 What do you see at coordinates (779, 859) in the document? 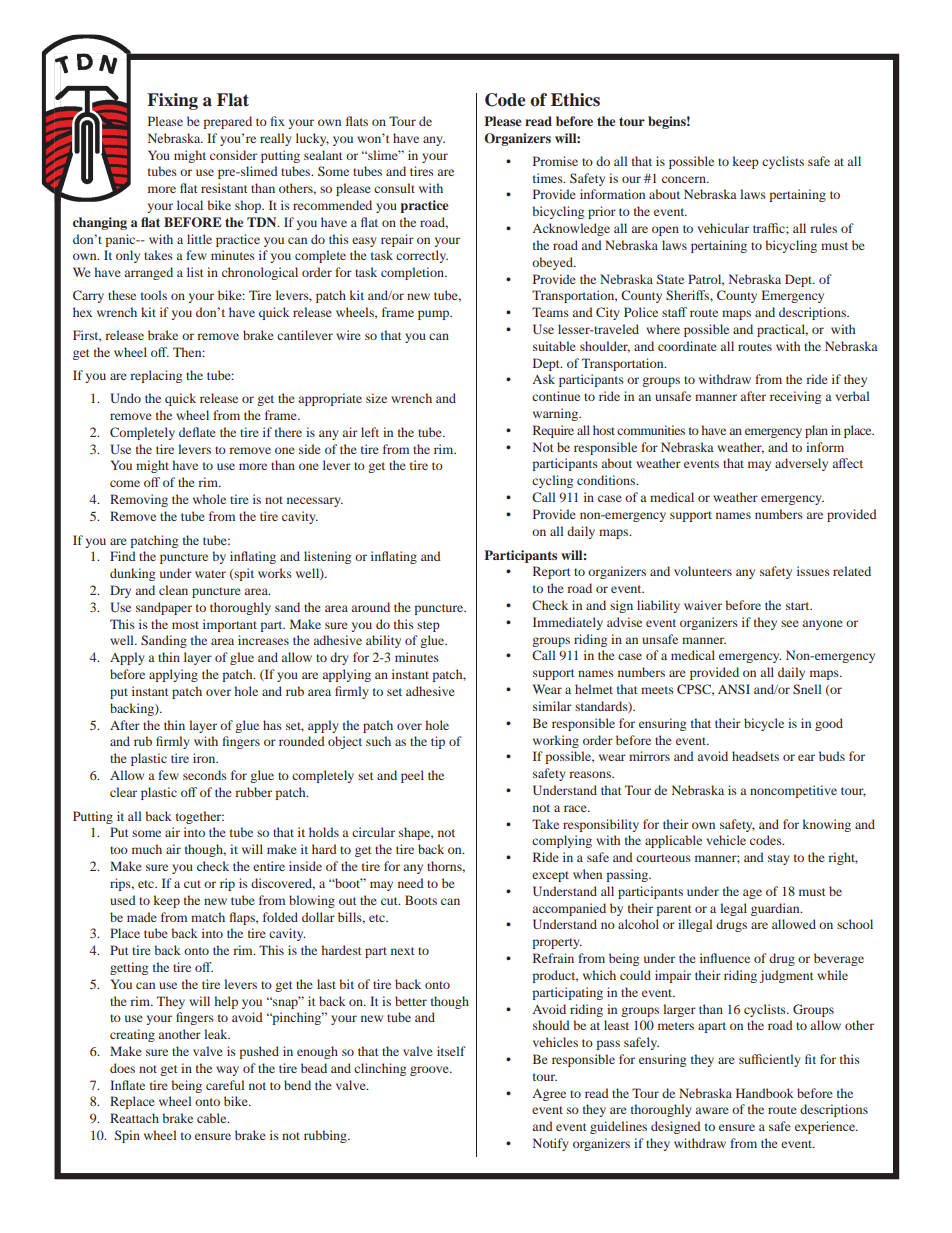
I see `stay` at bounding box center [779, 859].
